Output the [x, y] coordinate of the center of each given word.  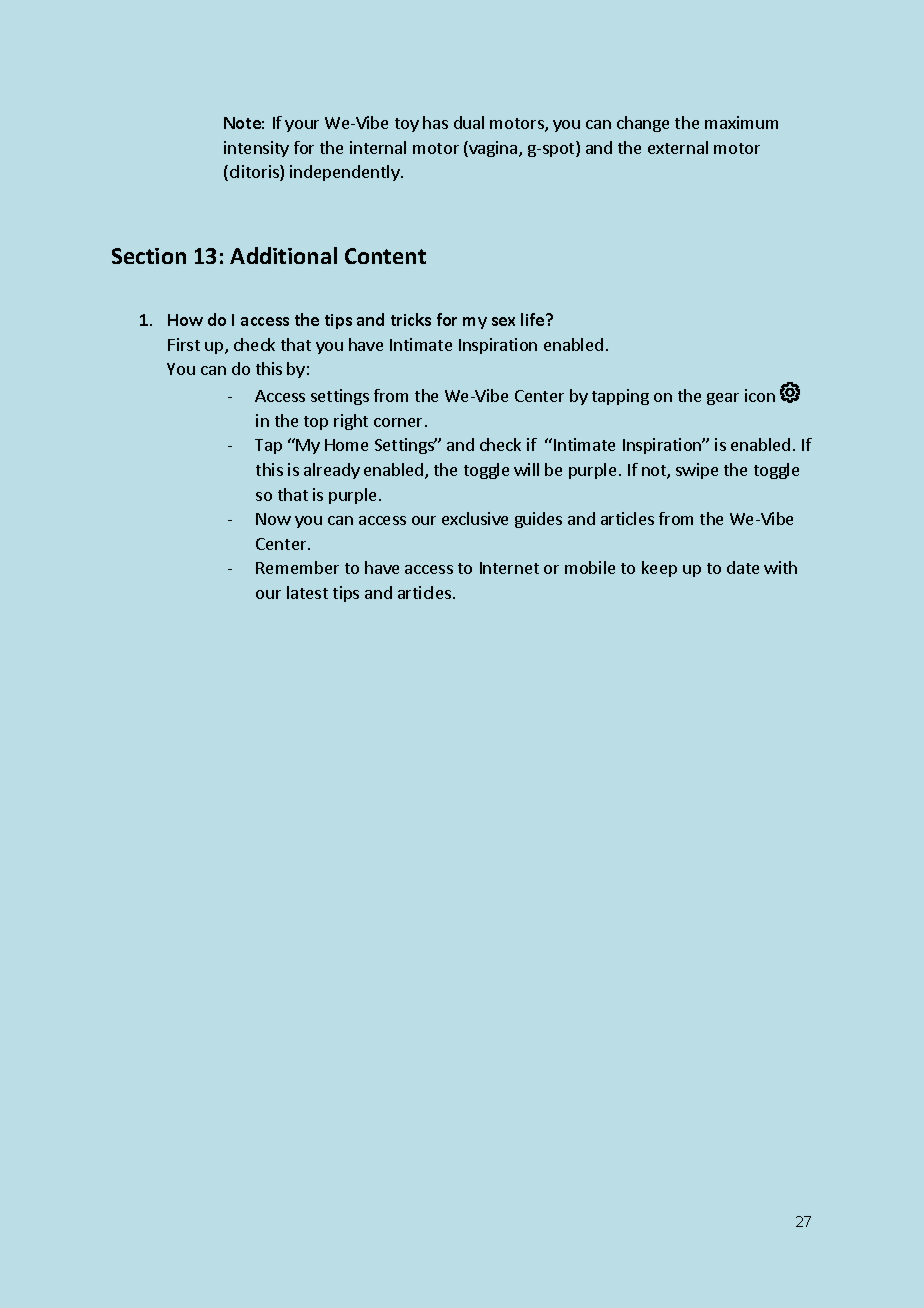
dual [469, 122]
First [184, 344]
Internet [509, 568]
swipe [697, 471]
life [534, 319]
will [526, 469]
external [678, 147]
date [743, 567]
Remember [297, 567]
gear [723, 399]
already [332, 471]
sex [503, 321]
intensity [256, 149]
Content [385, 256]
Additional [283, 255]
